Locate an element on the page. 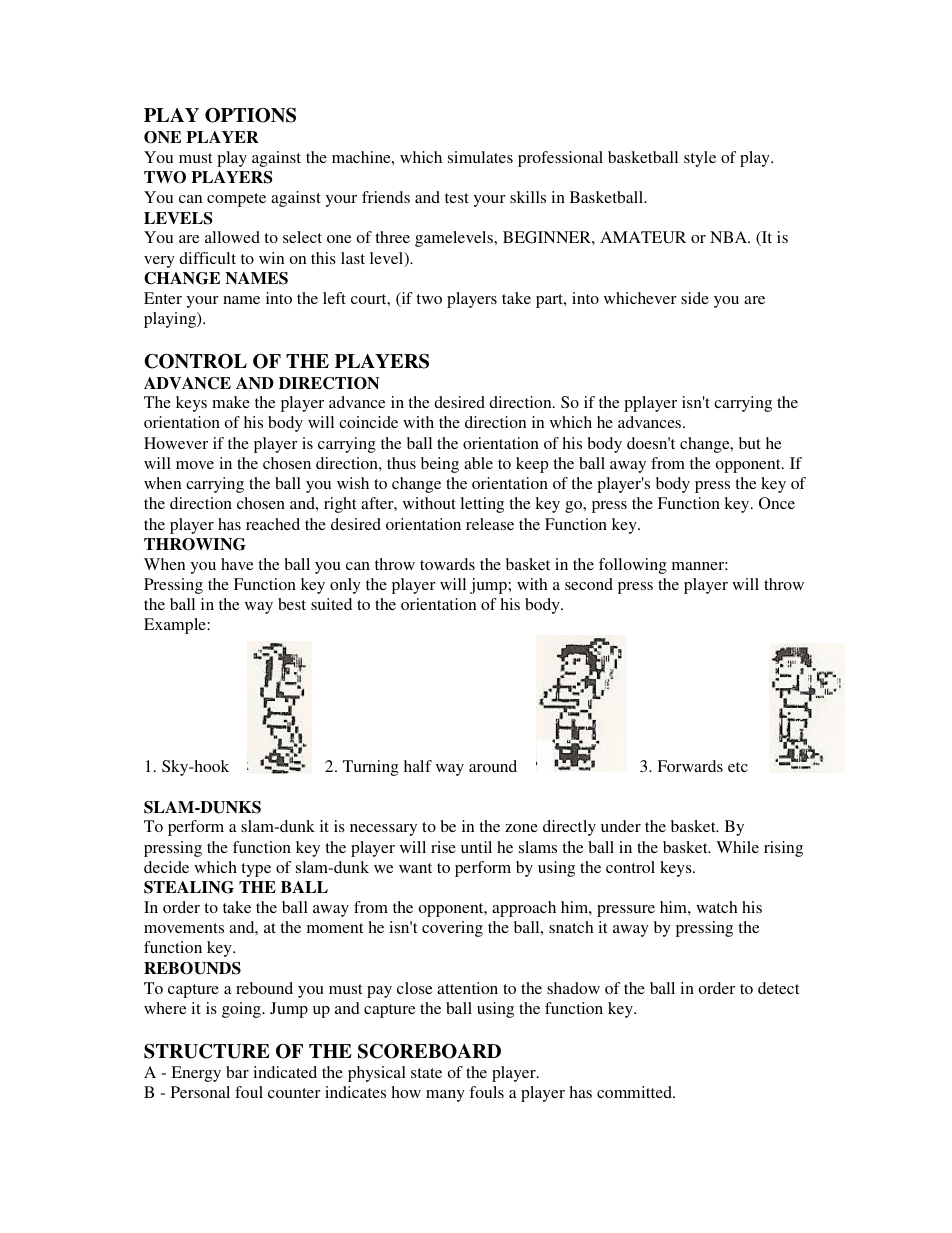  However is located at coordinates (176, 443).
